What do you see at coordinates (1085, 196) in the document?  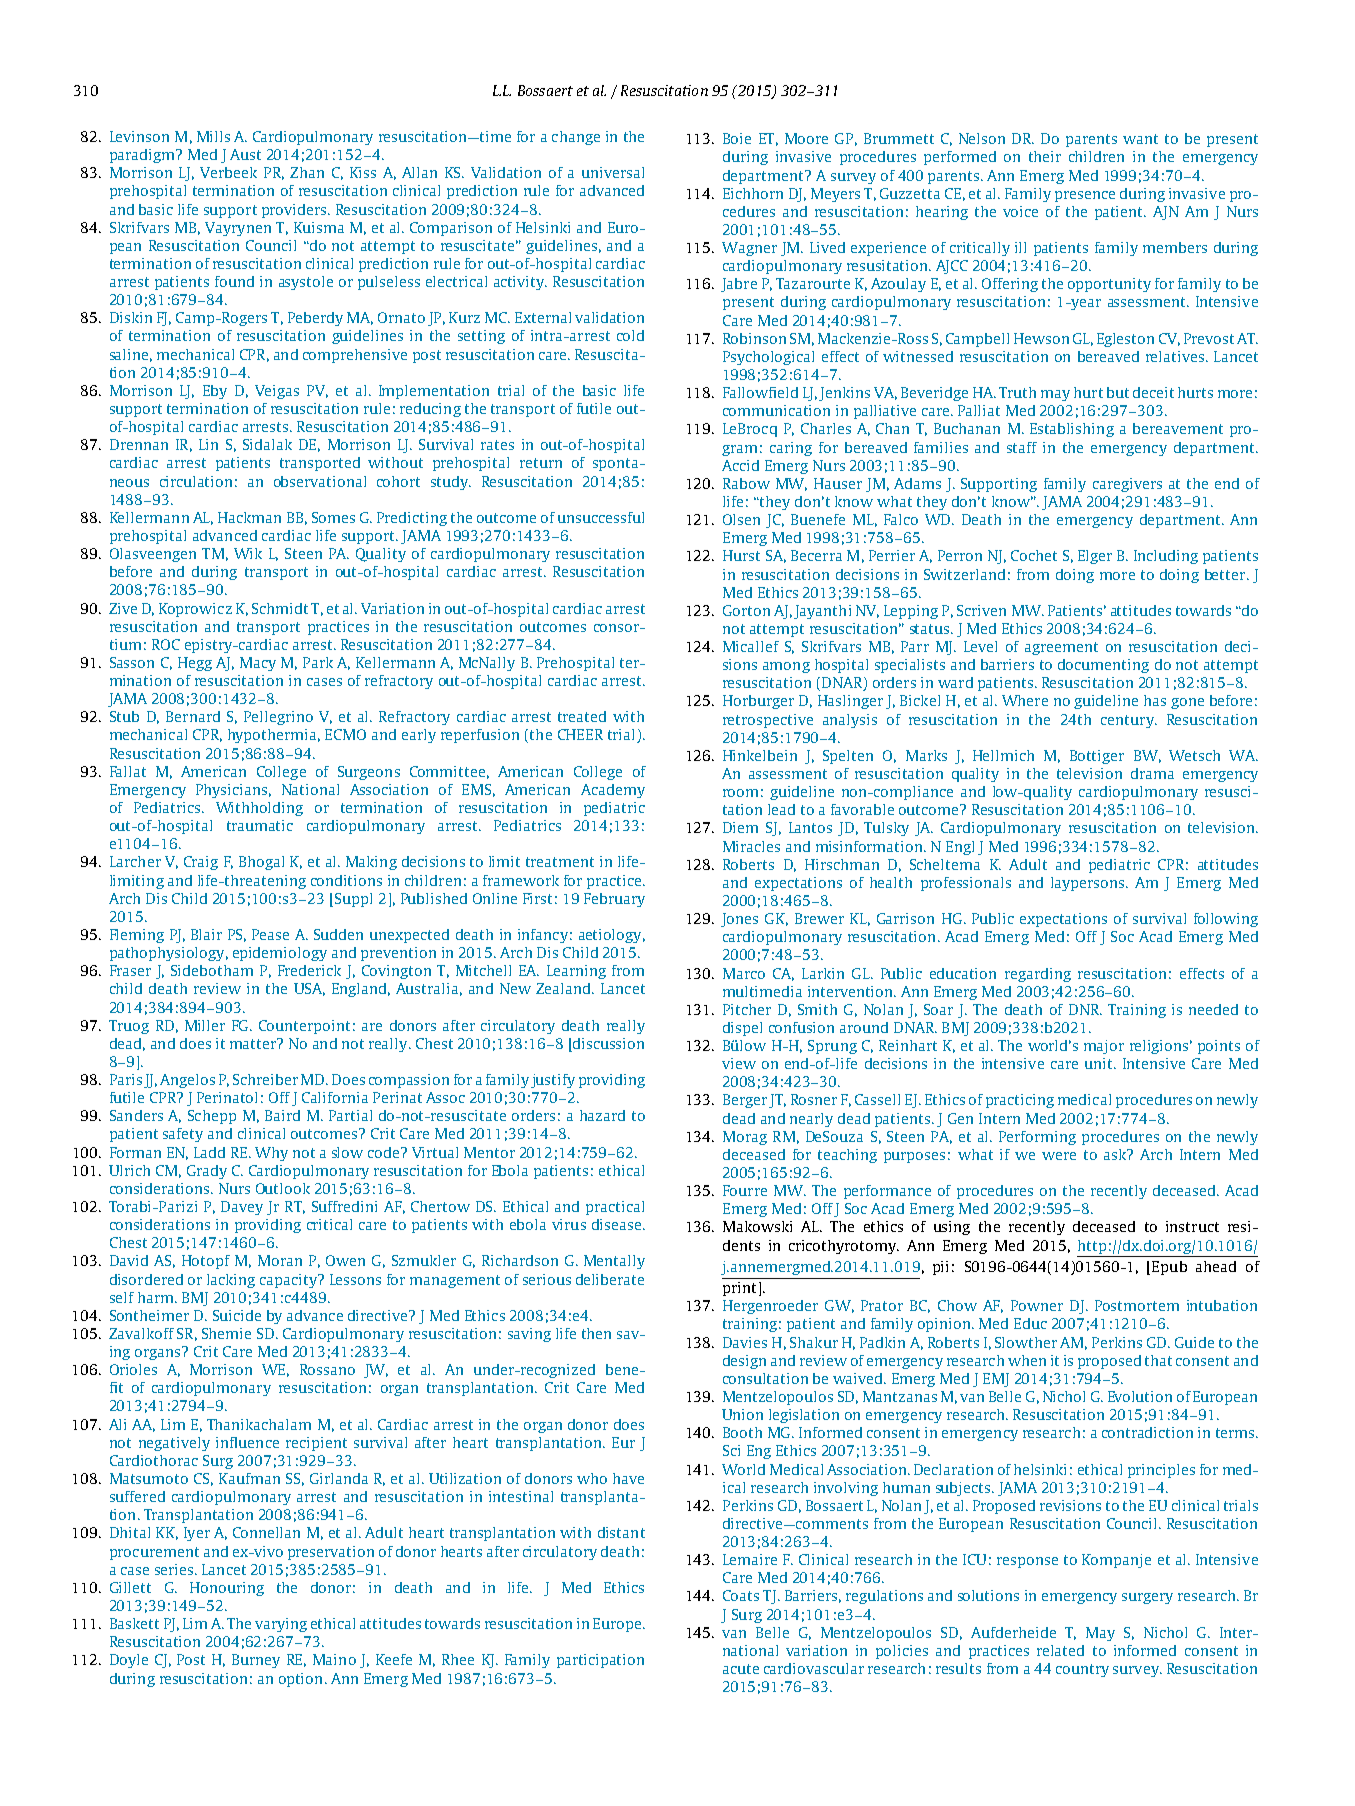 I see `presence` at bounding box center [1085, 196].
